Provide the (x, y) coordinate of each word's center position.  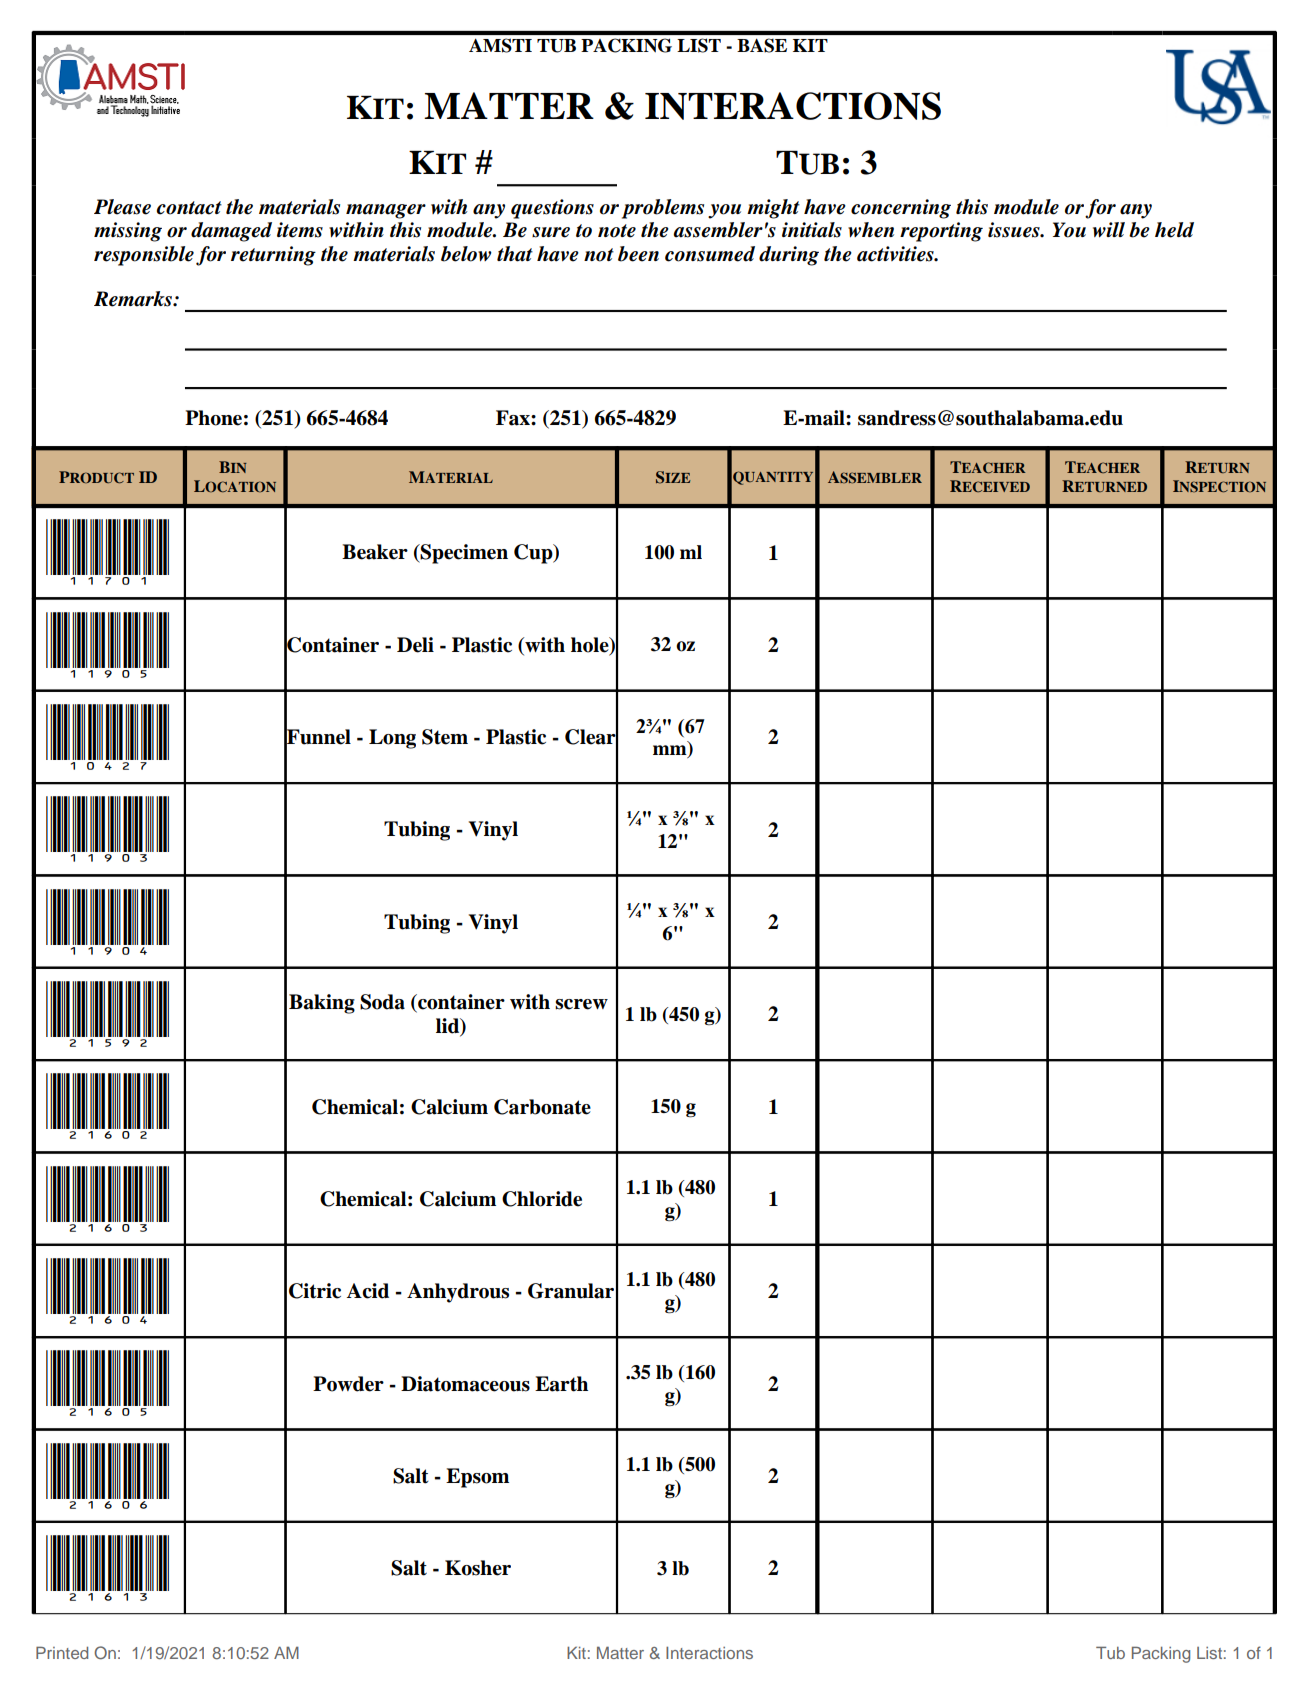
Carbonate (542, 1107)
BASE (762, 45)
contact (189, 208)
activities (896, 254)
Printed (62, 1652)
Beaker (375, 552)
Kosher (478, 1568)
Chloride (542, 1199)
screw (581, 1004)
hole (591, 645)
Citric (315, 1291)
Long (392, 739)
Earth (561, 1384)
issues (1015, 230)
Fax (514, 418)
